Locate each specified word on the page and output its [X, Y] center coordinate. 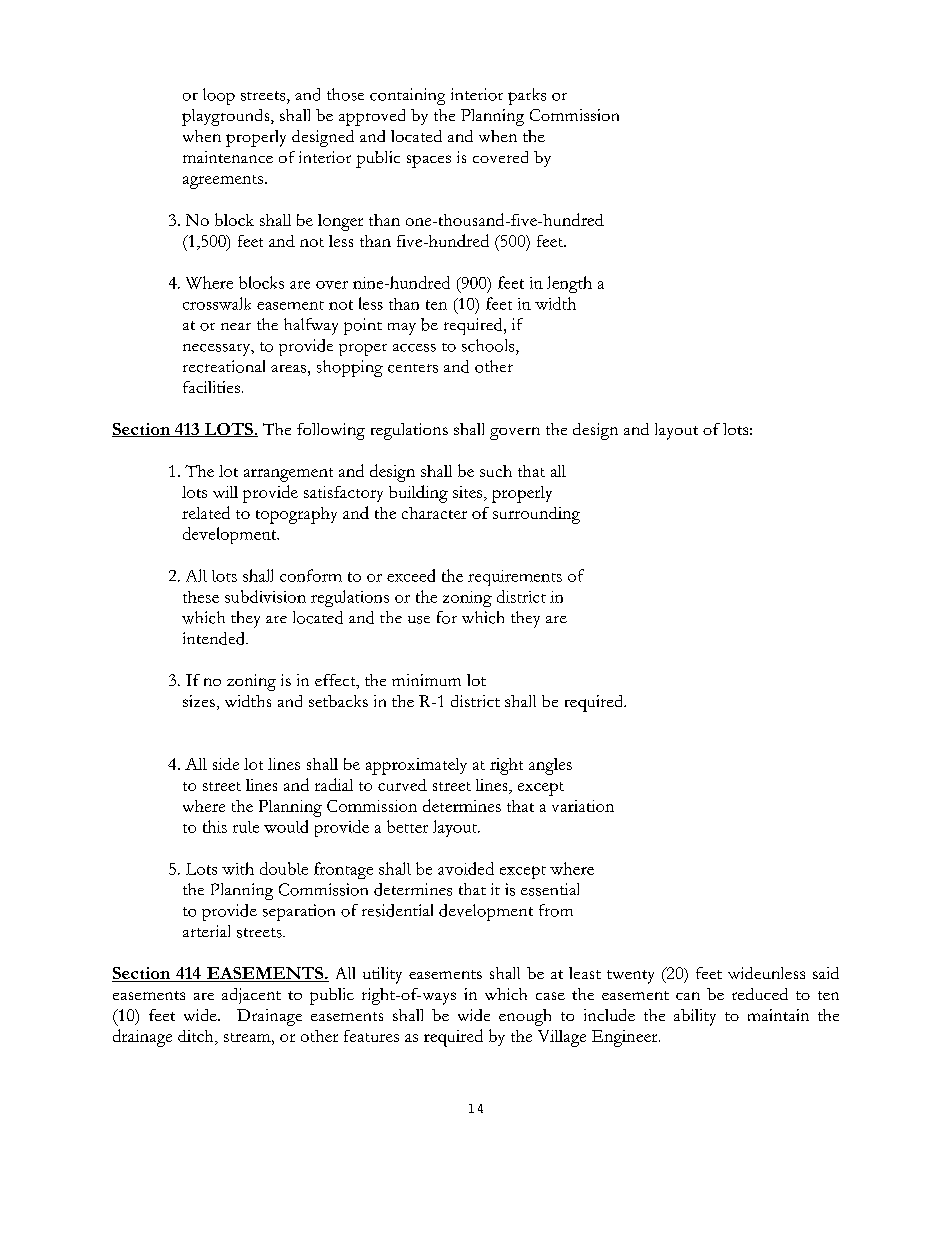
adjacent [251, 996]
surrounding [536, 515]
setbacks [338, 701]
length [569, 284]
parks [527, 96]
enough [525, 1017]
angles [550, 766]
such [496, 471]
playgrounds [227, 117]
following [331, 431]
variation [583, 806]
